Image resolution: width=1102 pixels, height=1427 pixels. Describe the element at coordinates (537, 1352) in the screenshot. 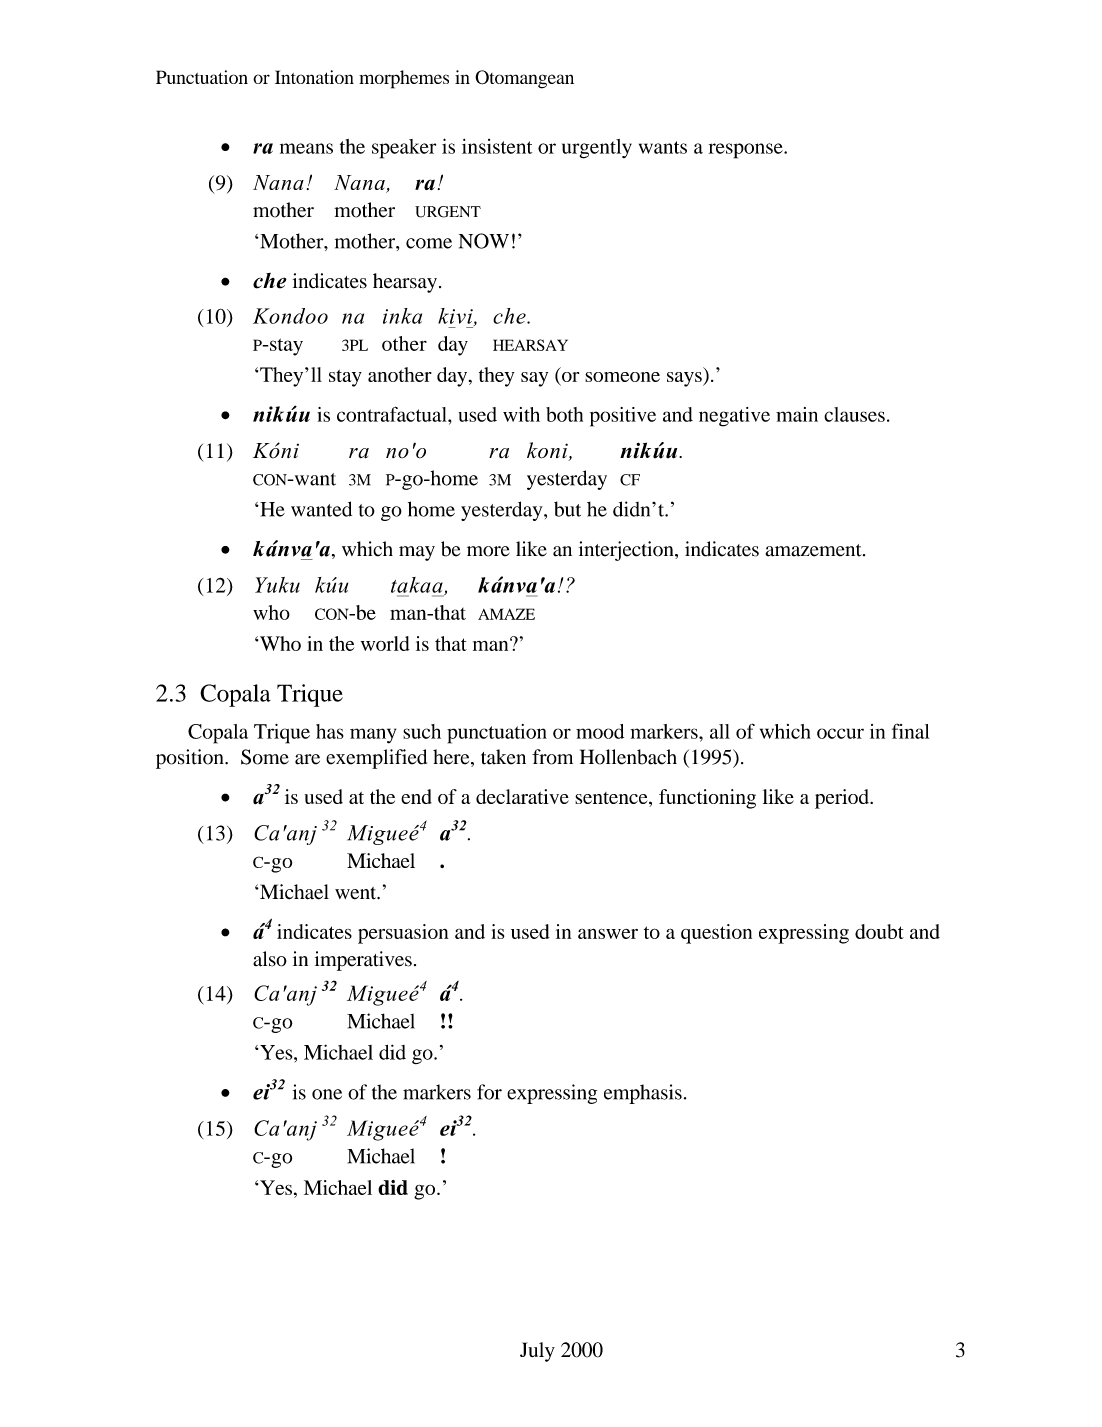

I see `July` at that location.
